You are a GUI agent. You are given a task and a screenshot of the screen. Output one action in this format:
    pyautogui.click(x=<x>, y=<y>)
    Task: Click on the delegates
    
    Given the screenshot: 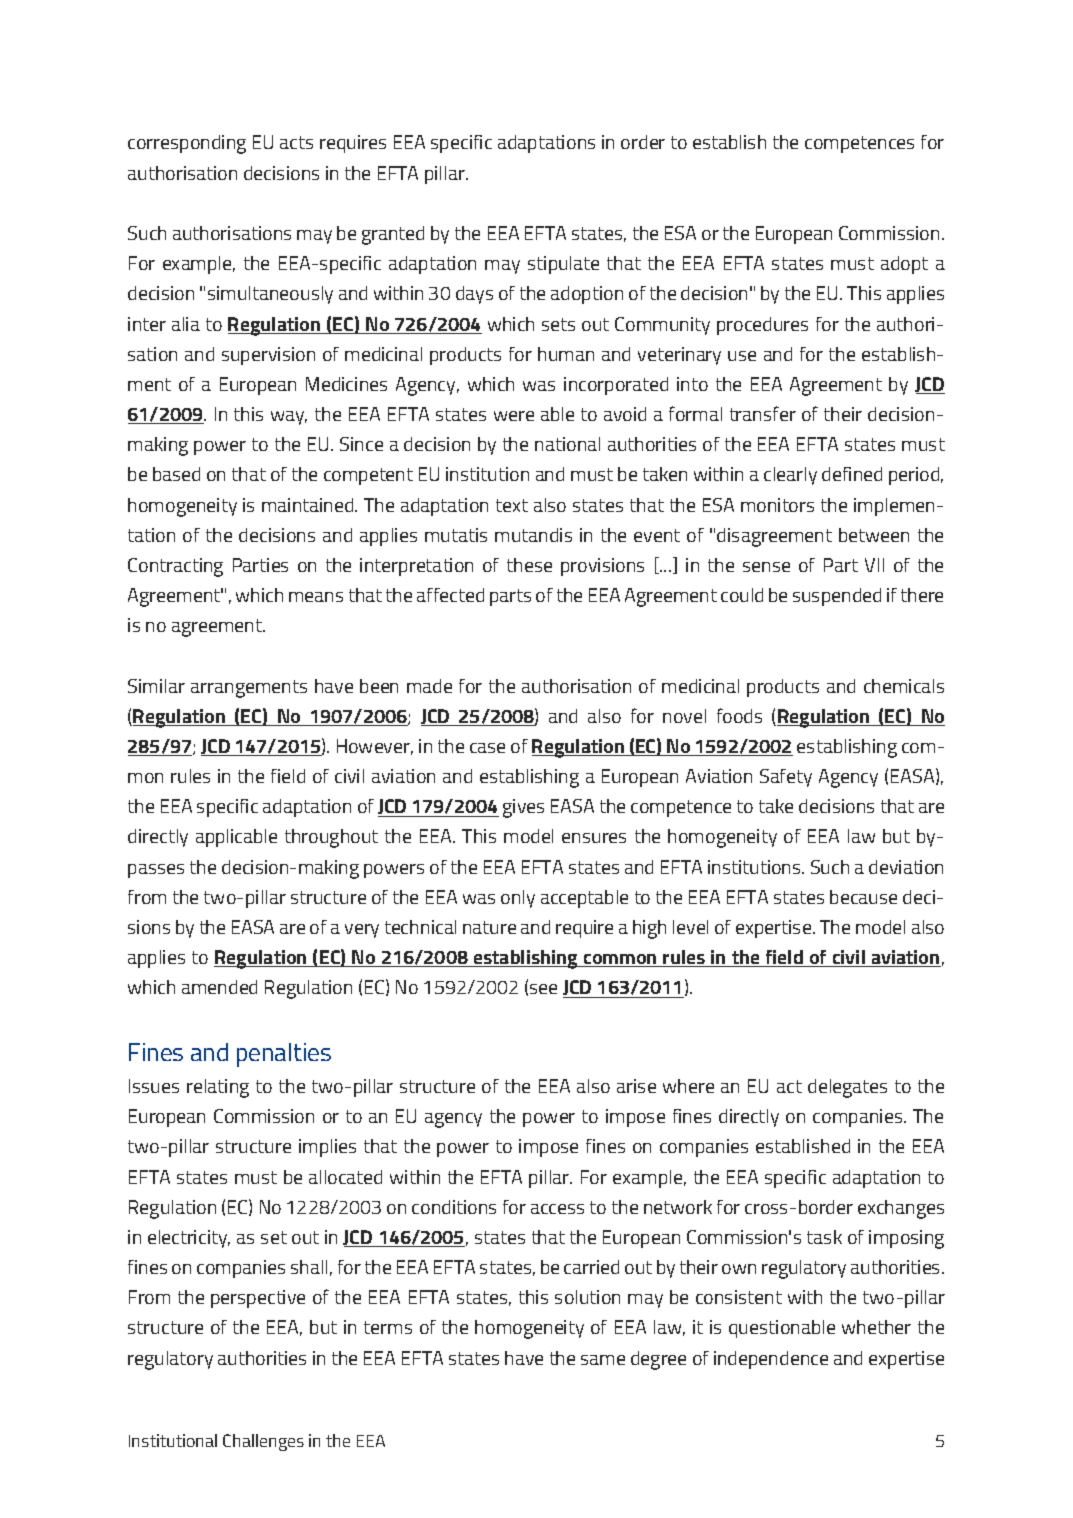 What is the action you would take?
    pyautogui.click(x=847, y=1088)
